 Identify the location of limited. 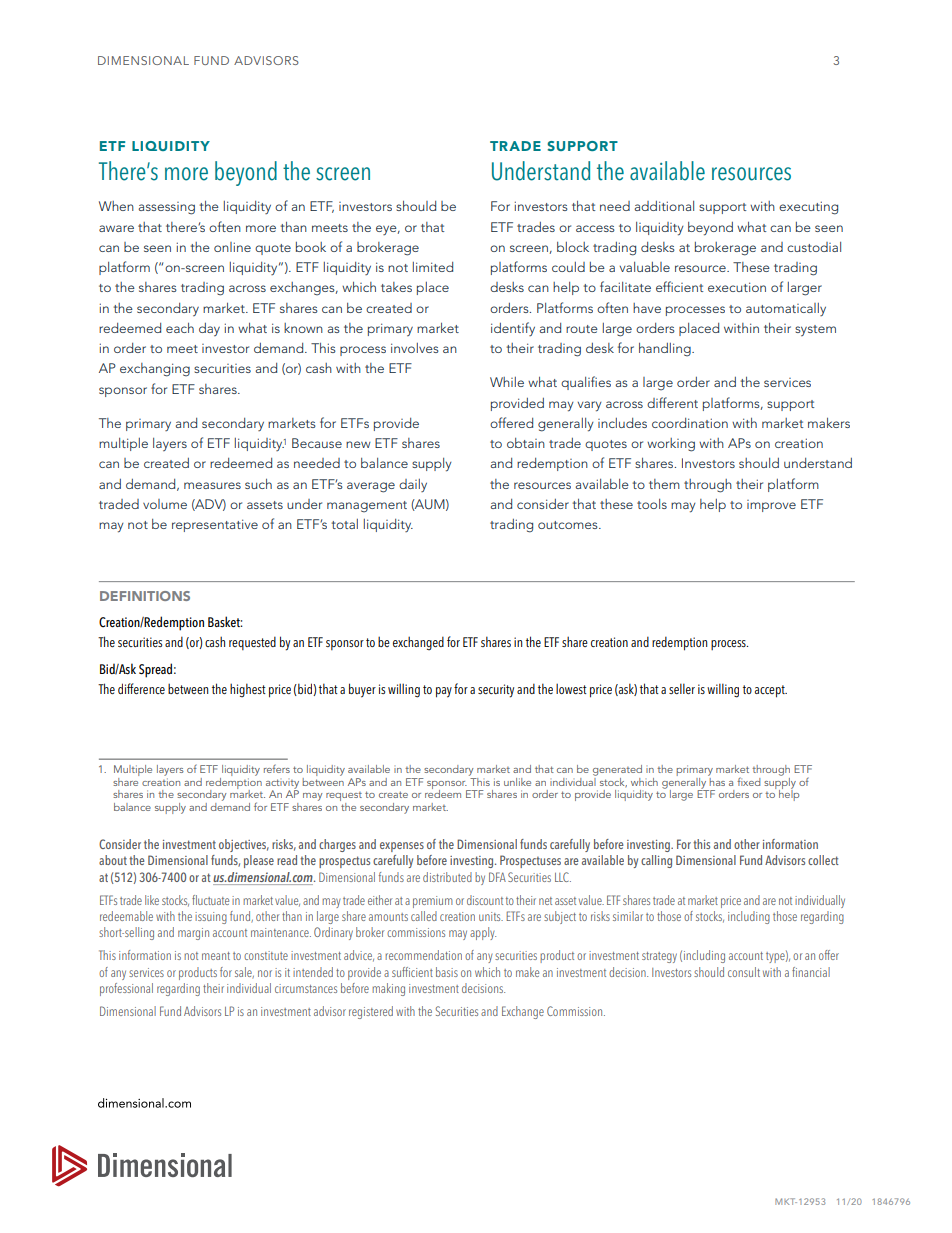
(433, 267).
